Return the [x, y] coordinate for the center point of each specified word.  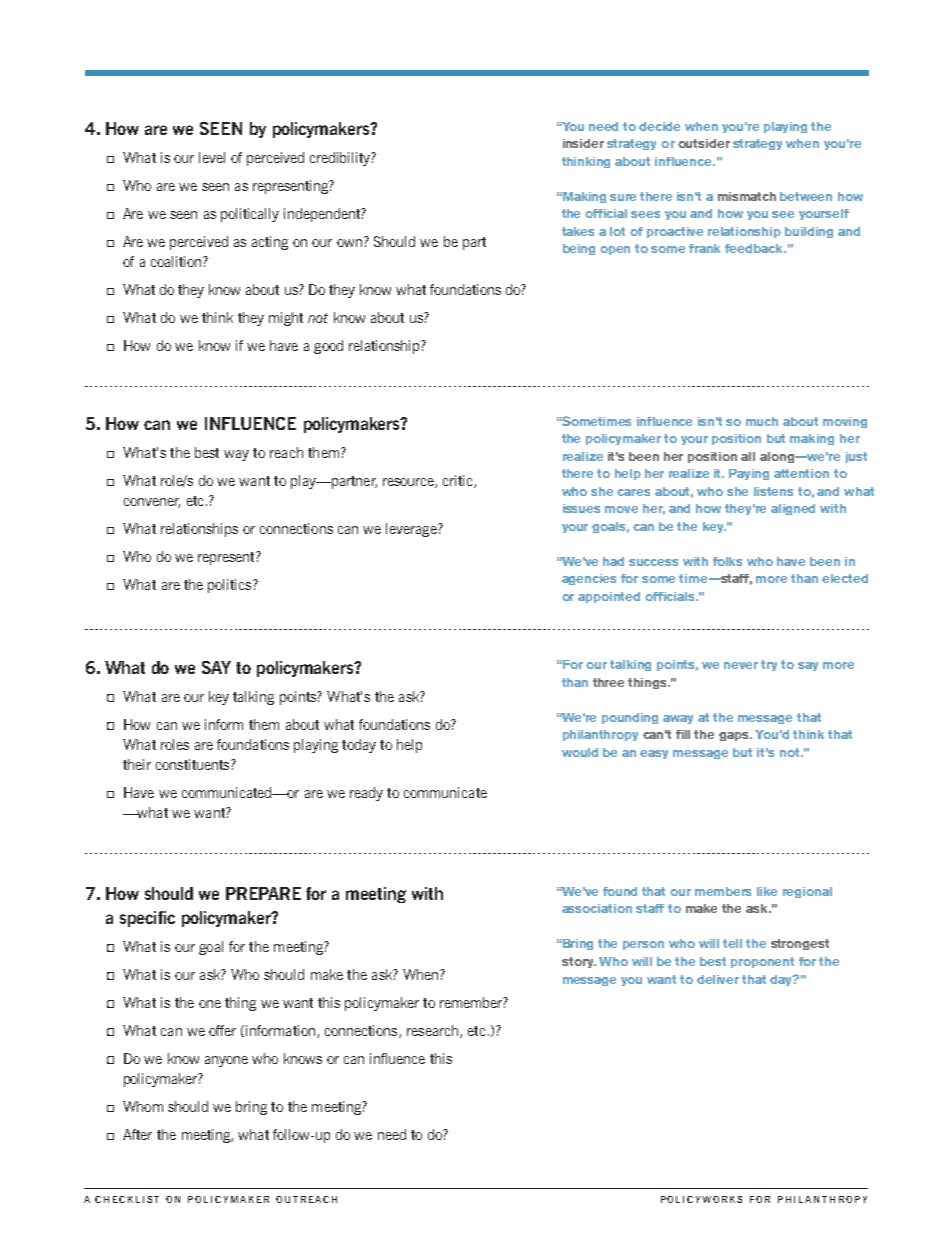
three [608, 682]
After [137, 1134]
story [579, 962]
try [769, 665]
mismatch [747, 196]
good [328, 347]
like [767, 891]
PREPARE [263, 893]
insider [583, 143]
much [762, 421]
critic [459, 481]
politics [231, 586]
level [212, 157]
